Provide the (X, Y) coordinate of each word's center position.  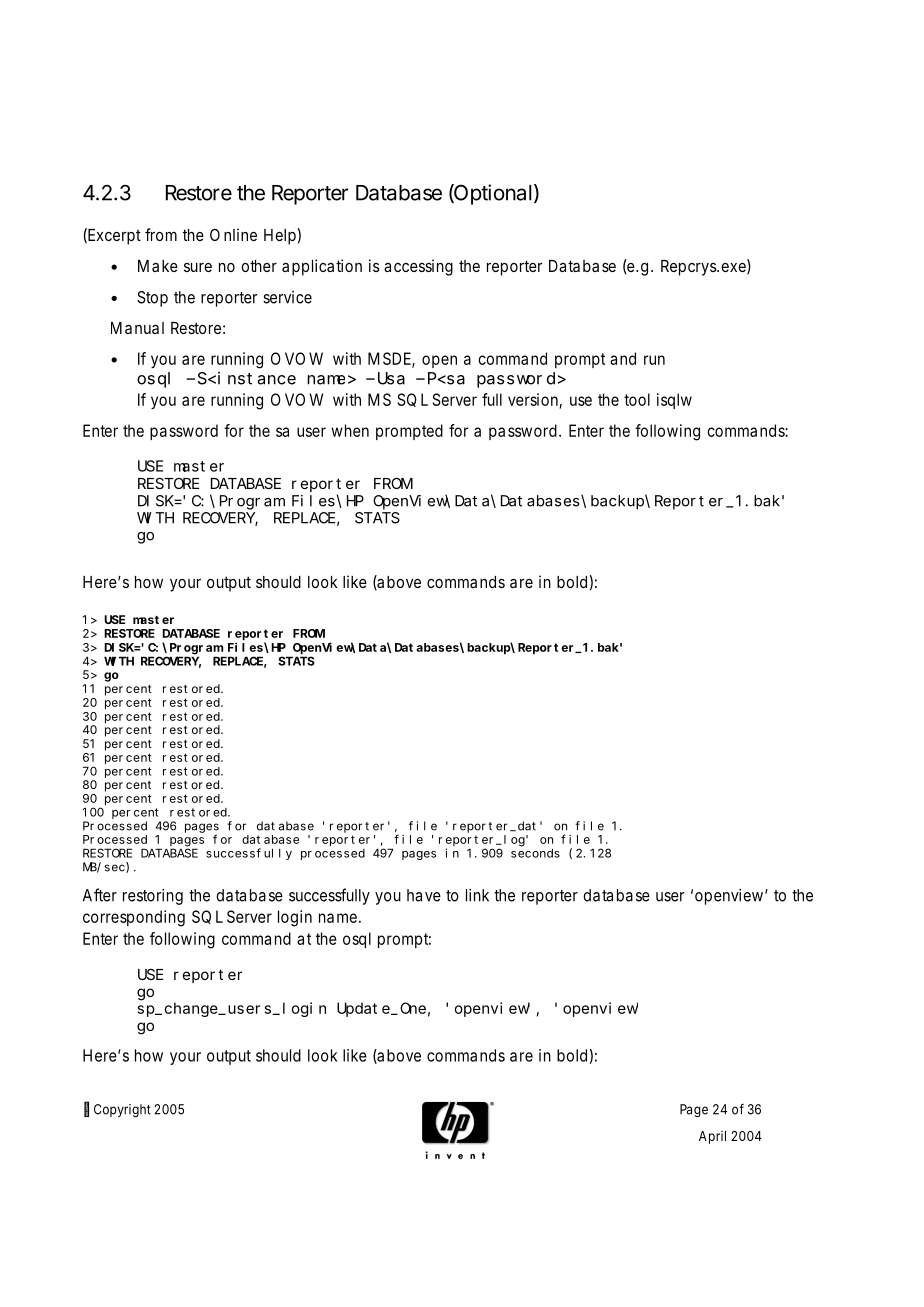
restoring (153, 897)
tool (637, 399)
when (350, 430)
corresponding (134, 918)
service (287, 297)
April (712, 1137)
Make (158, 266)
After (100, 895)
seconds (535, 853)
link (477, 895)
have (424, 895)
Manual (137, 328)
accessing (418, 267)
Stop (152, 299)
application (322, 267)
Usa (389, 378)
